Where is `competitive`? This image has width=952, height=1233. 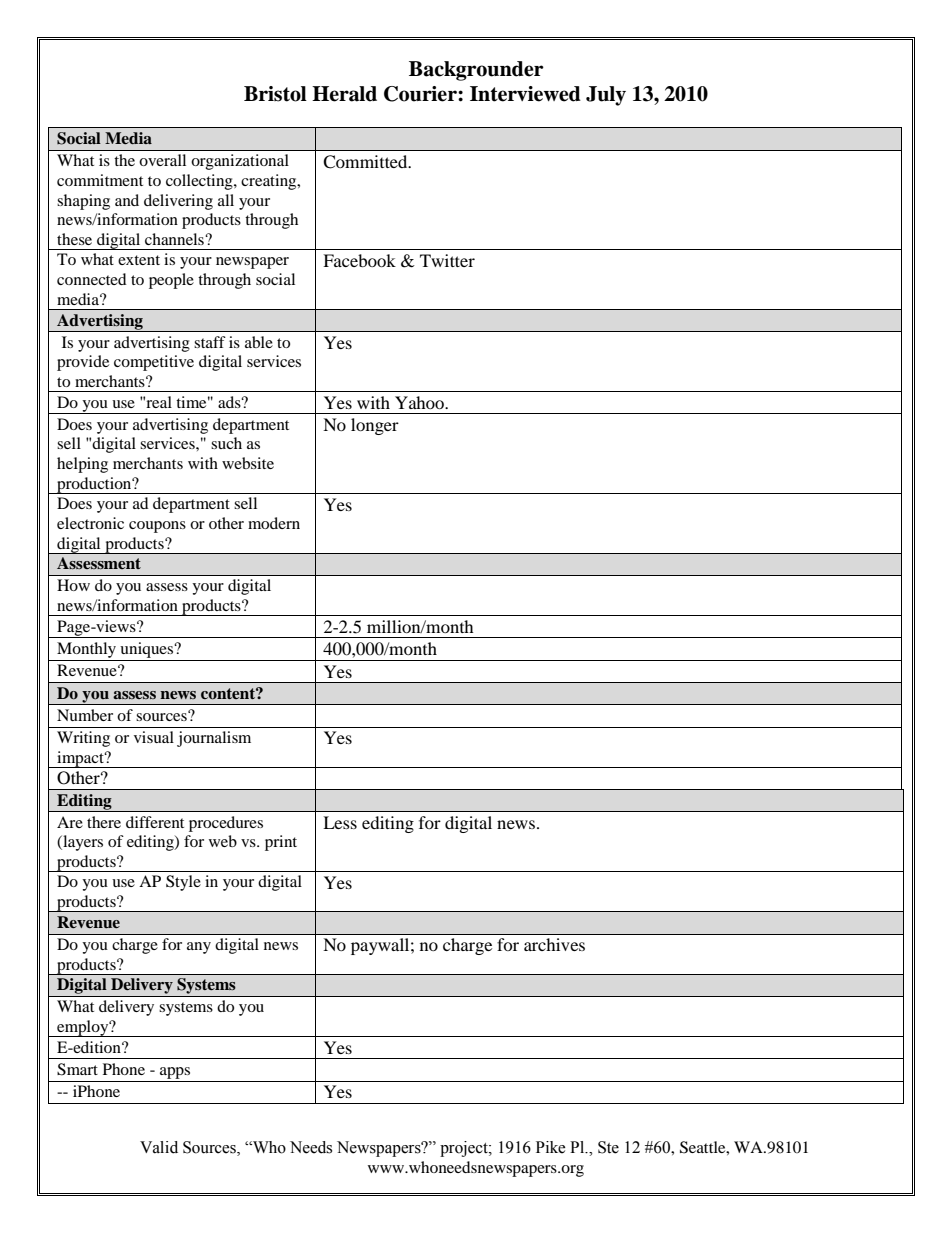
competitive is located at coordinates (154, 363).
